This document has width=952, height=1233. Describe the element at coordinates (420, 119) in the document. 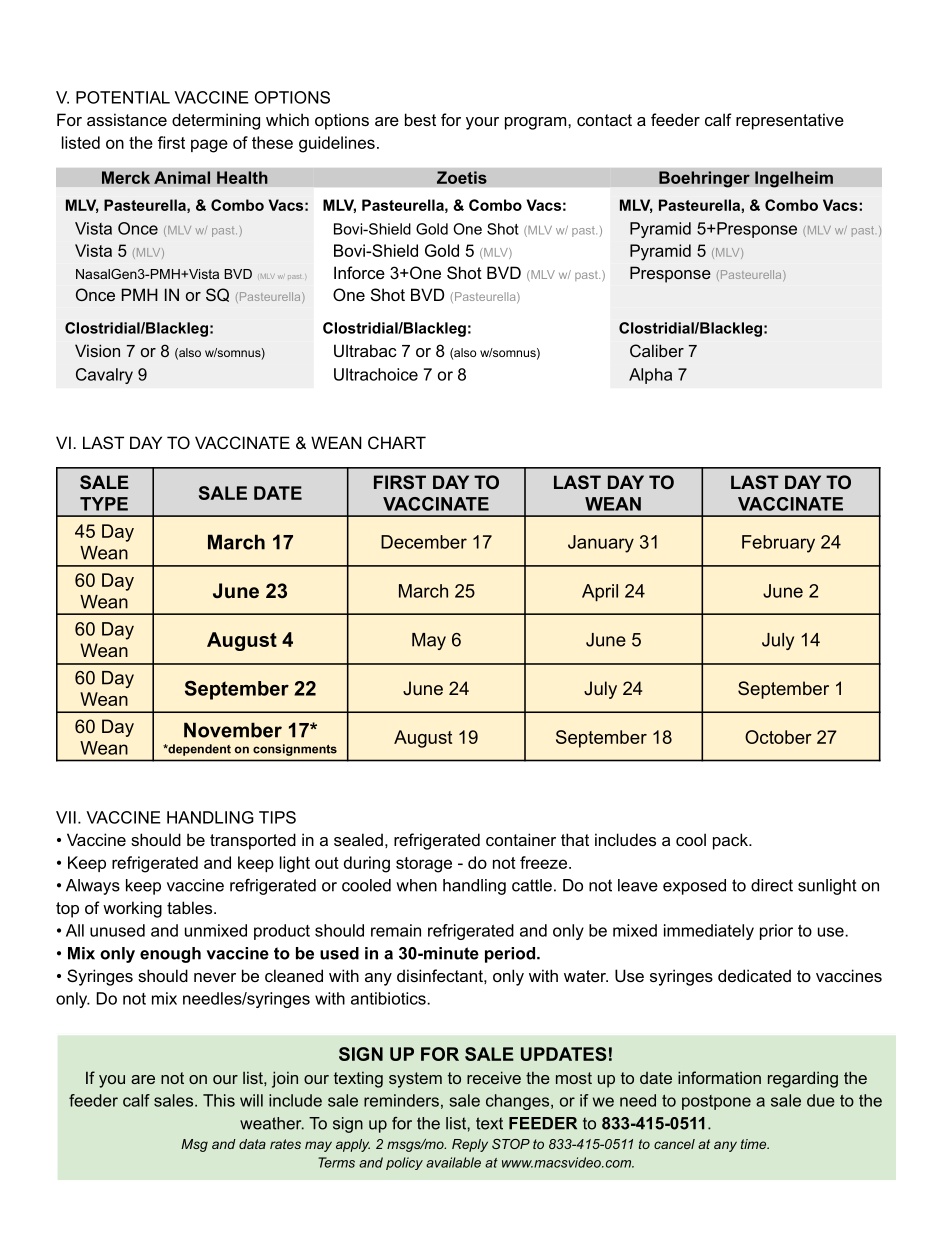

I see `best` at that location.
